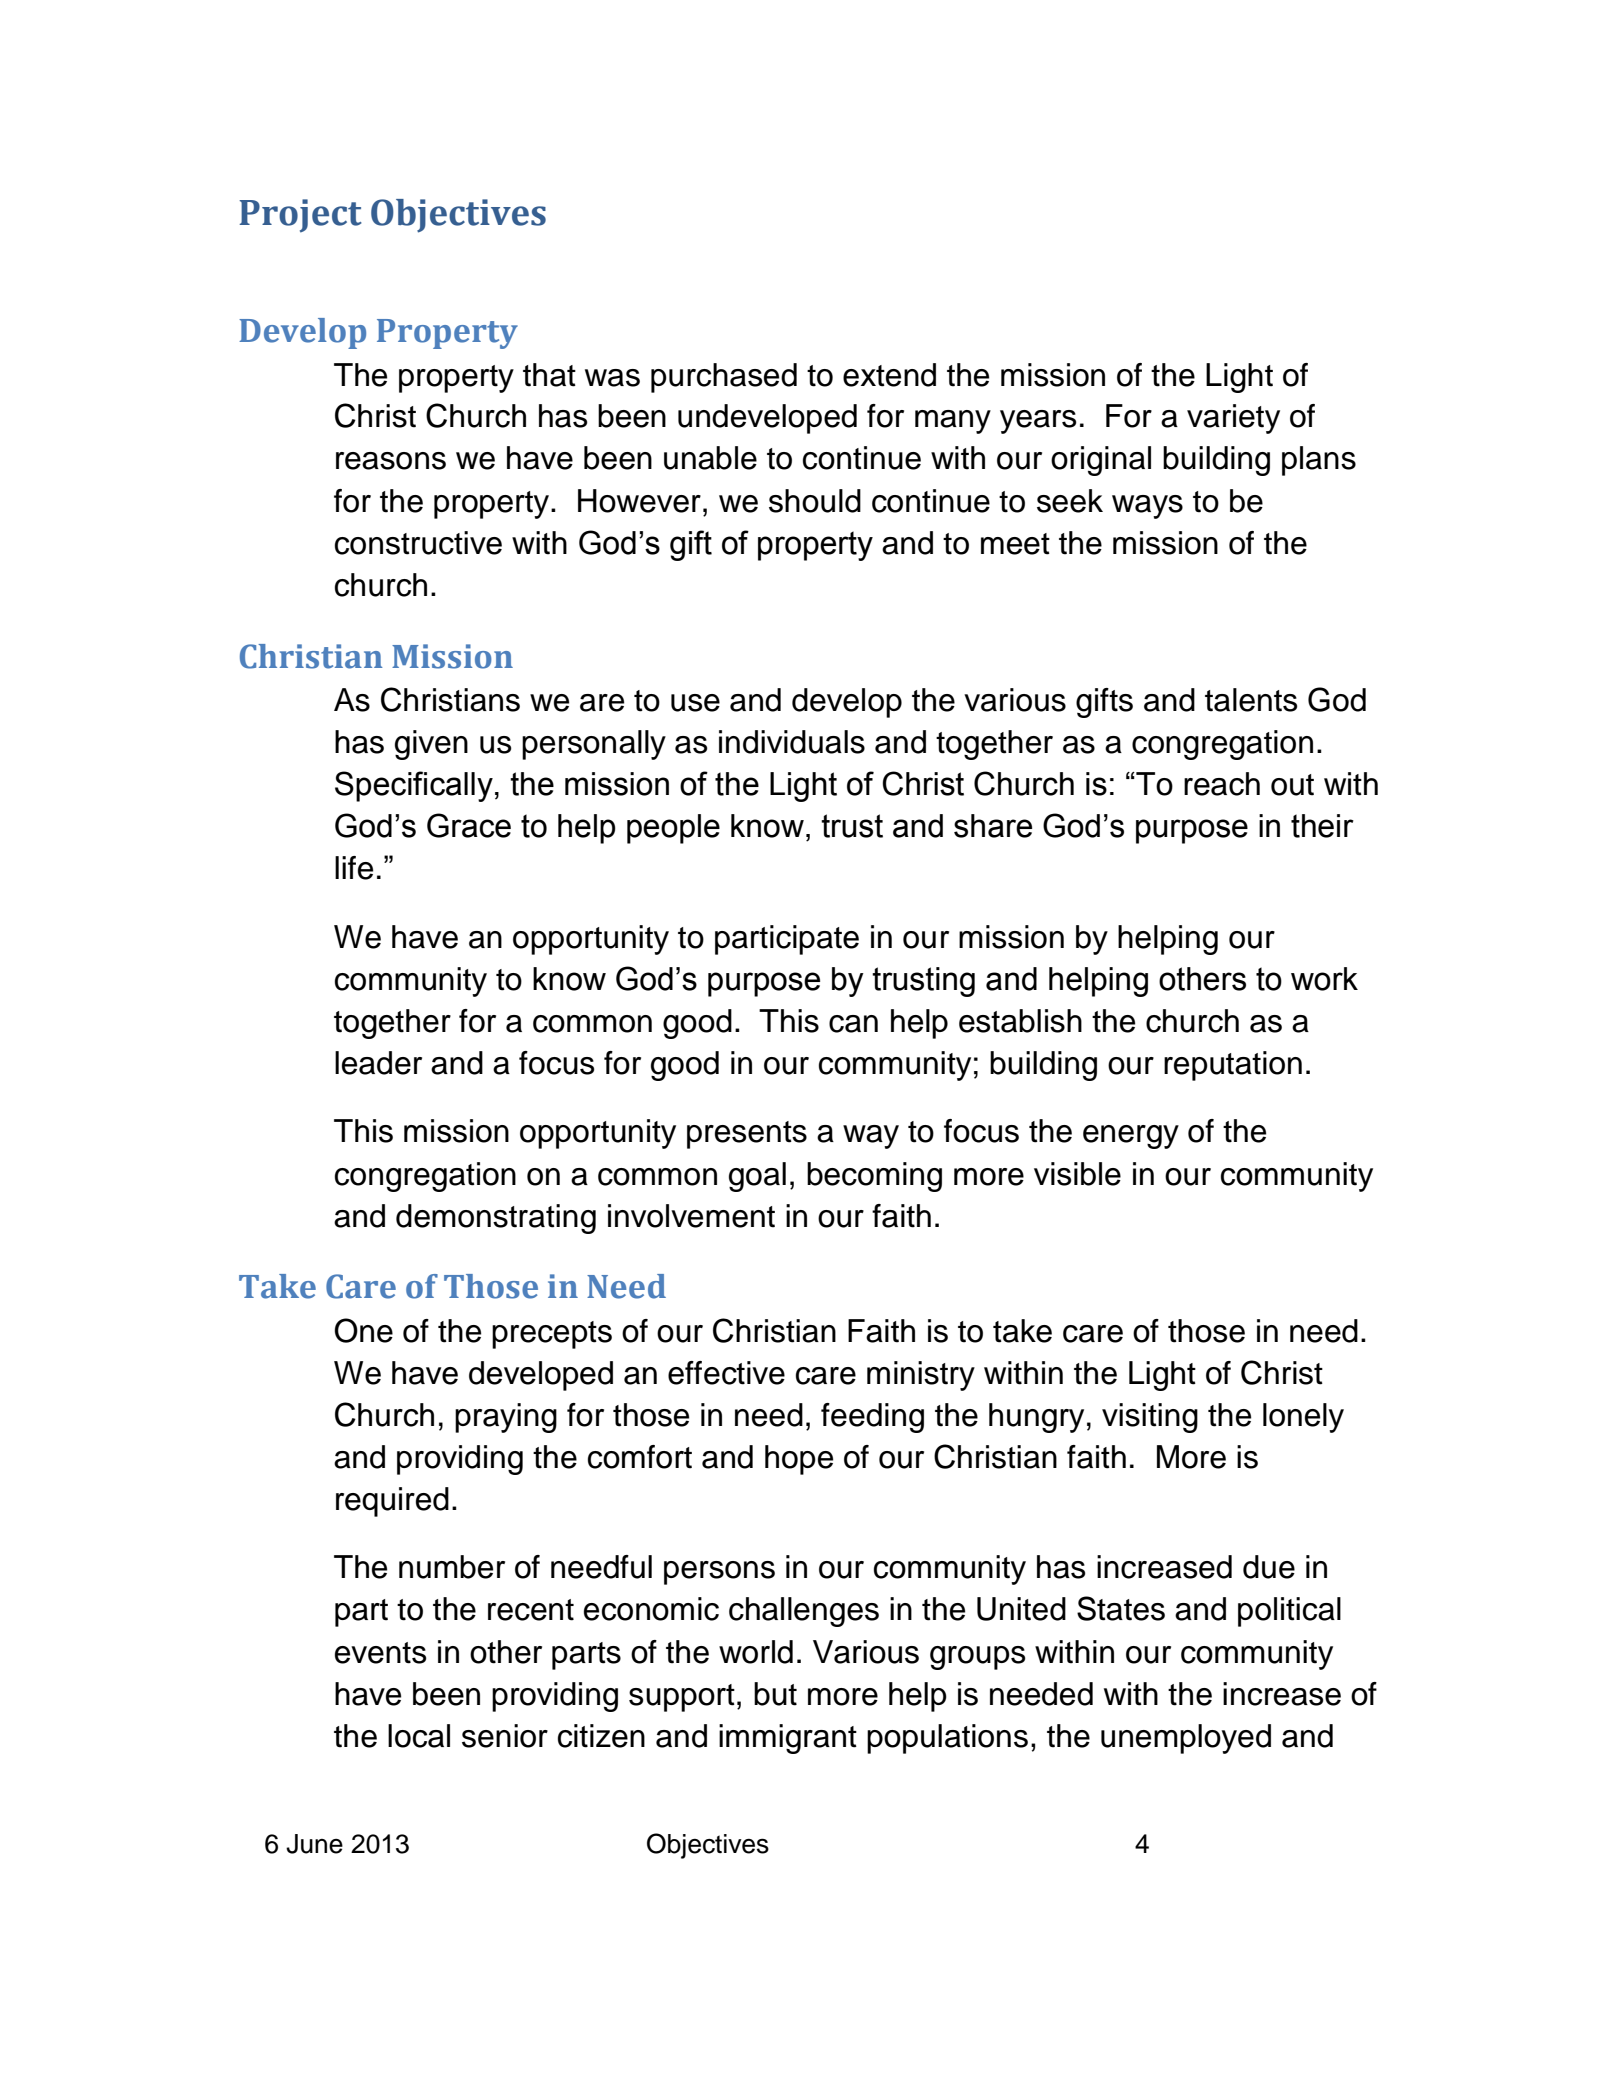  What do you see at coordinates (300, 216) in the screenshot?
I see `Project` at bounding box center [300, 216].
